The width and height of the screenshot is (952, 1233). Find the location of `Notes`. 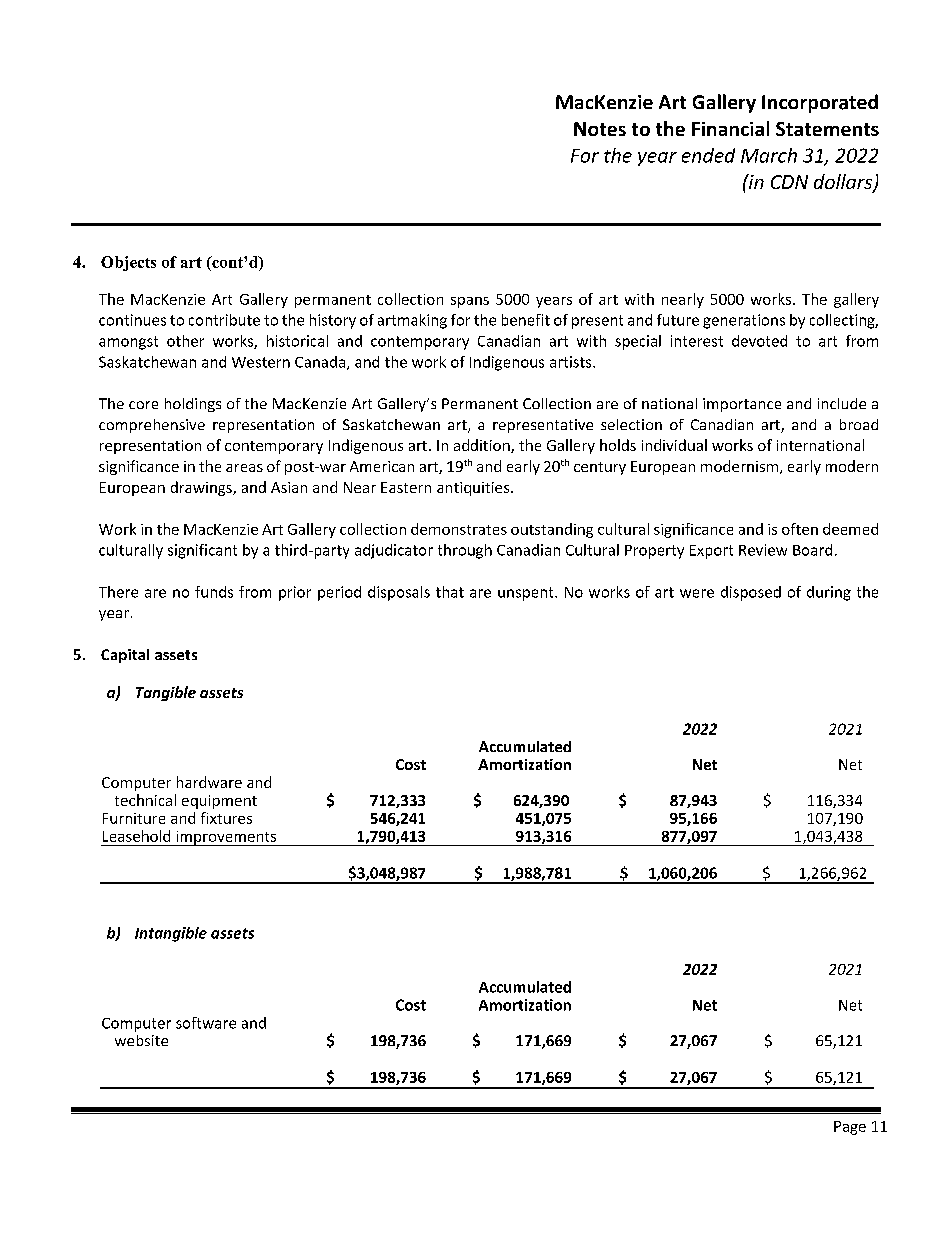

Notes is located at coordinates (600, 129).
